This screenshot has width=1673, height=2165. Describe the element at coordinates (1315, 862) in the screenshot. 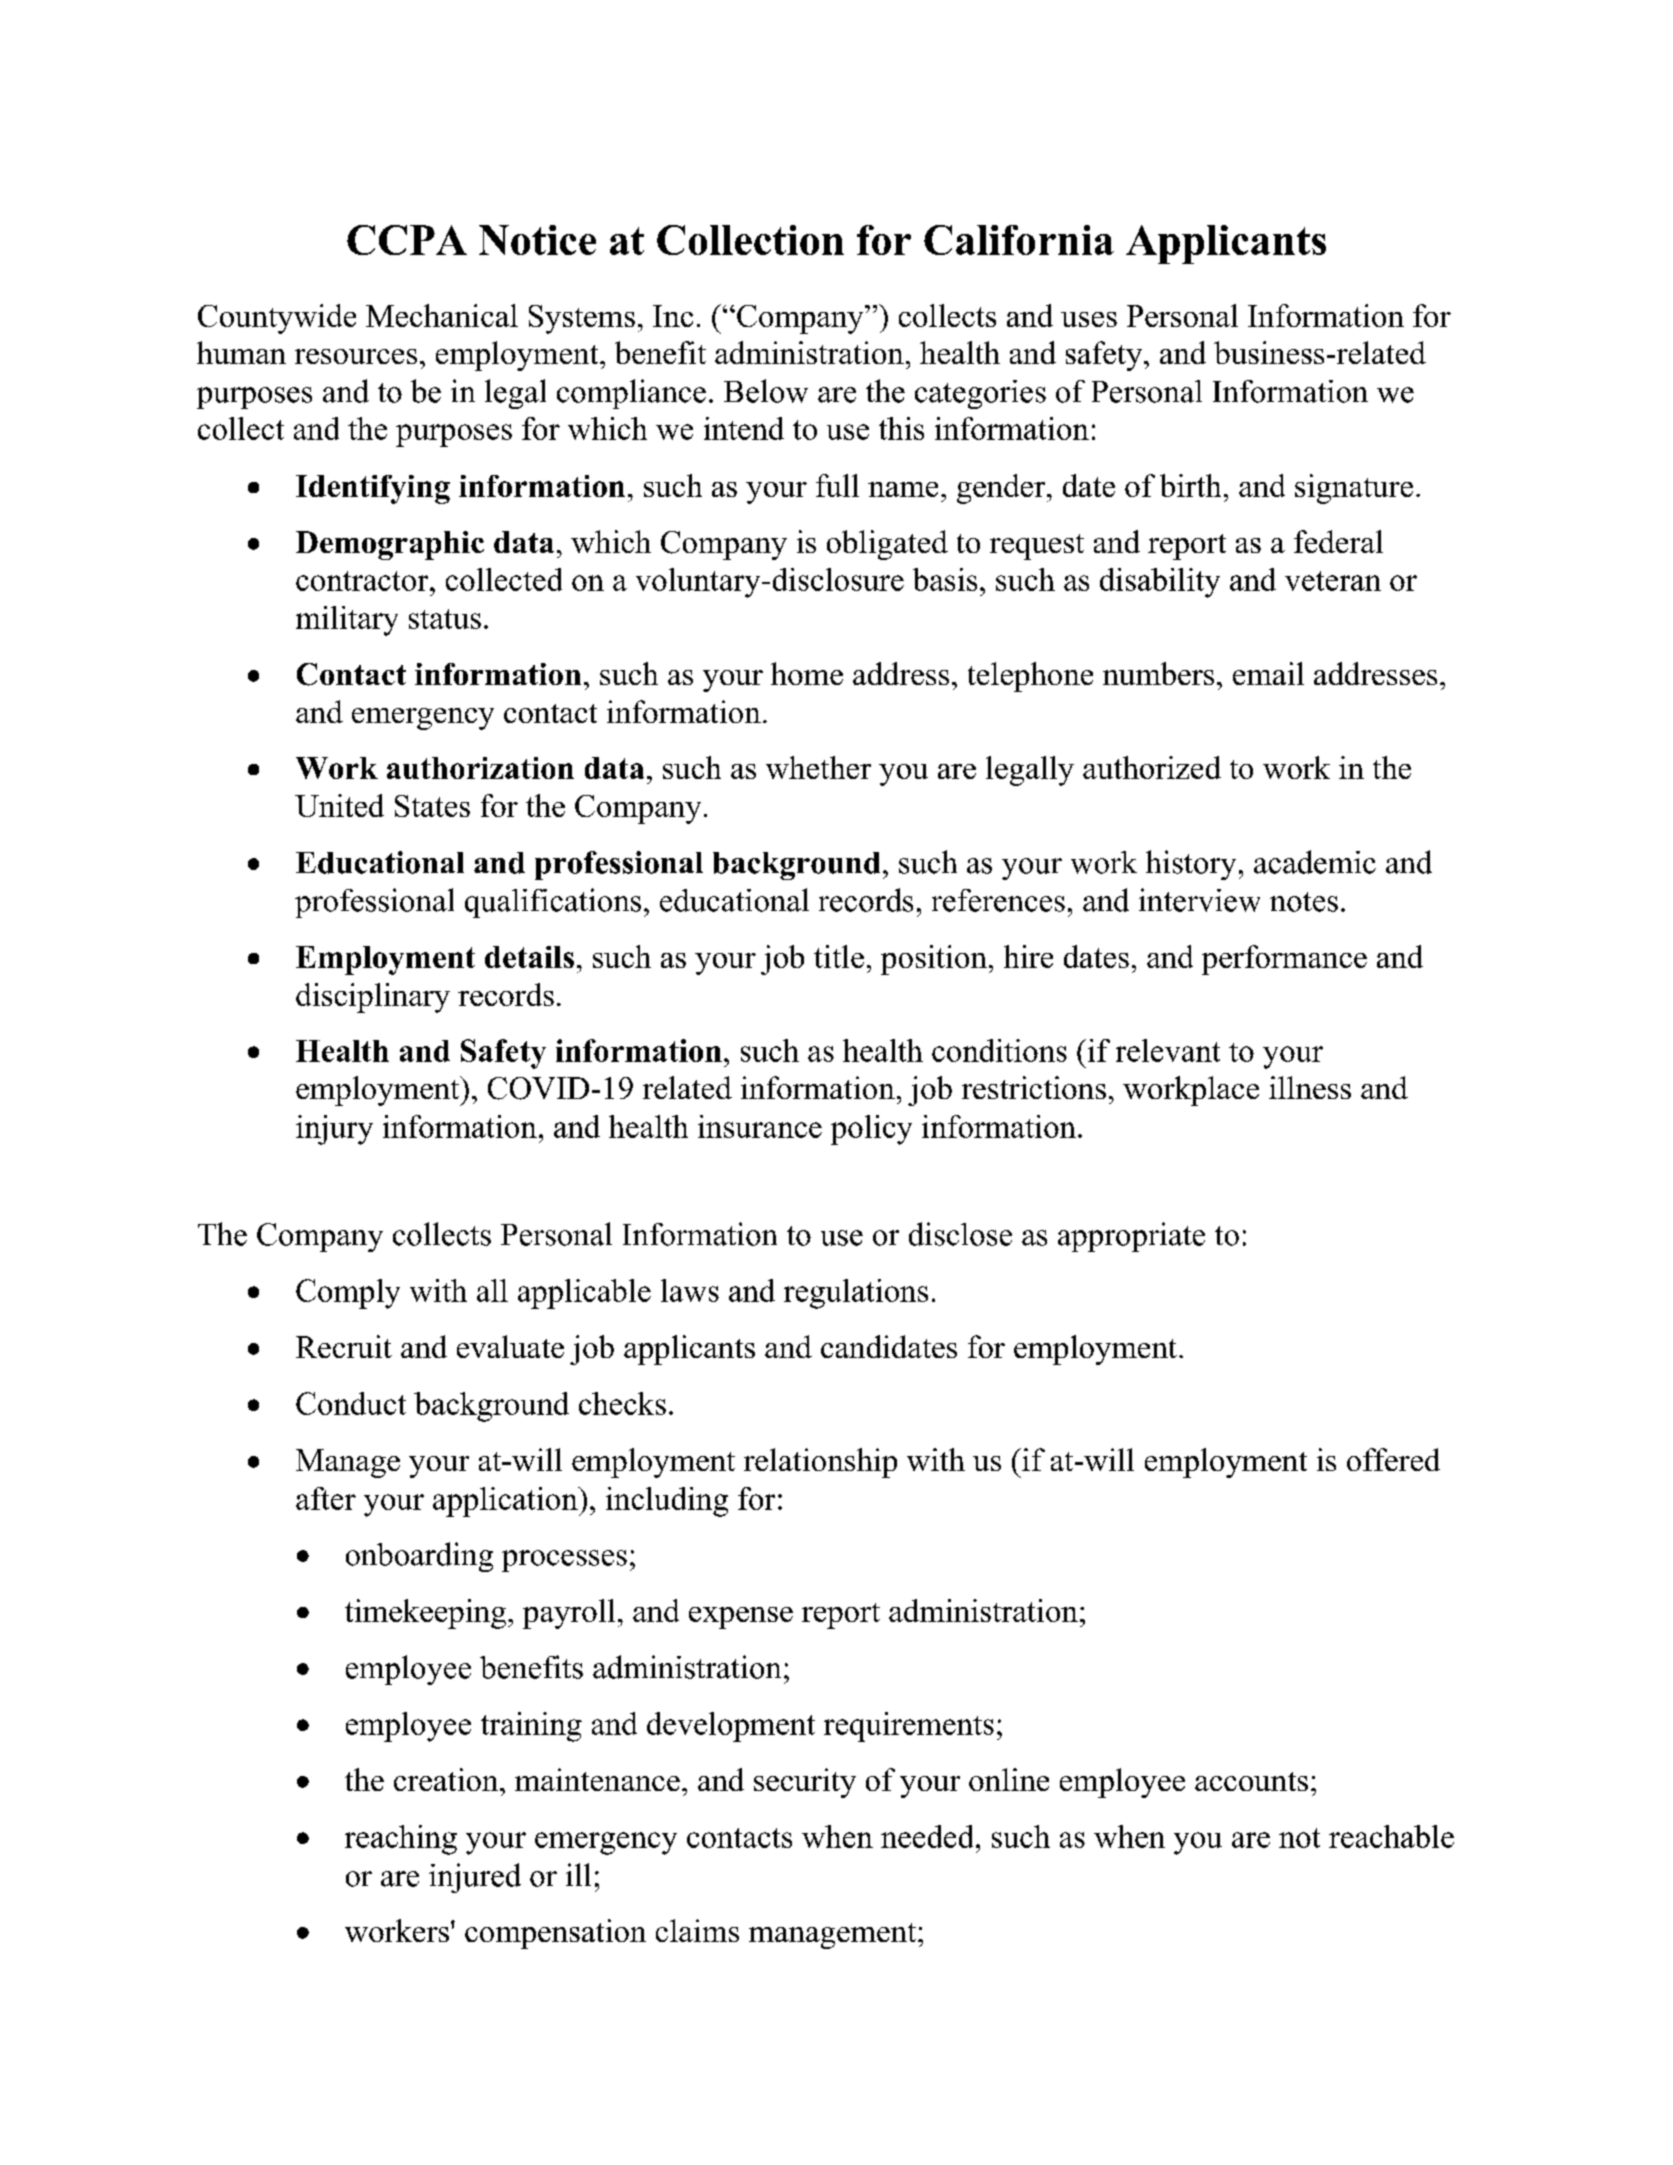

I see `academic` at that location.
